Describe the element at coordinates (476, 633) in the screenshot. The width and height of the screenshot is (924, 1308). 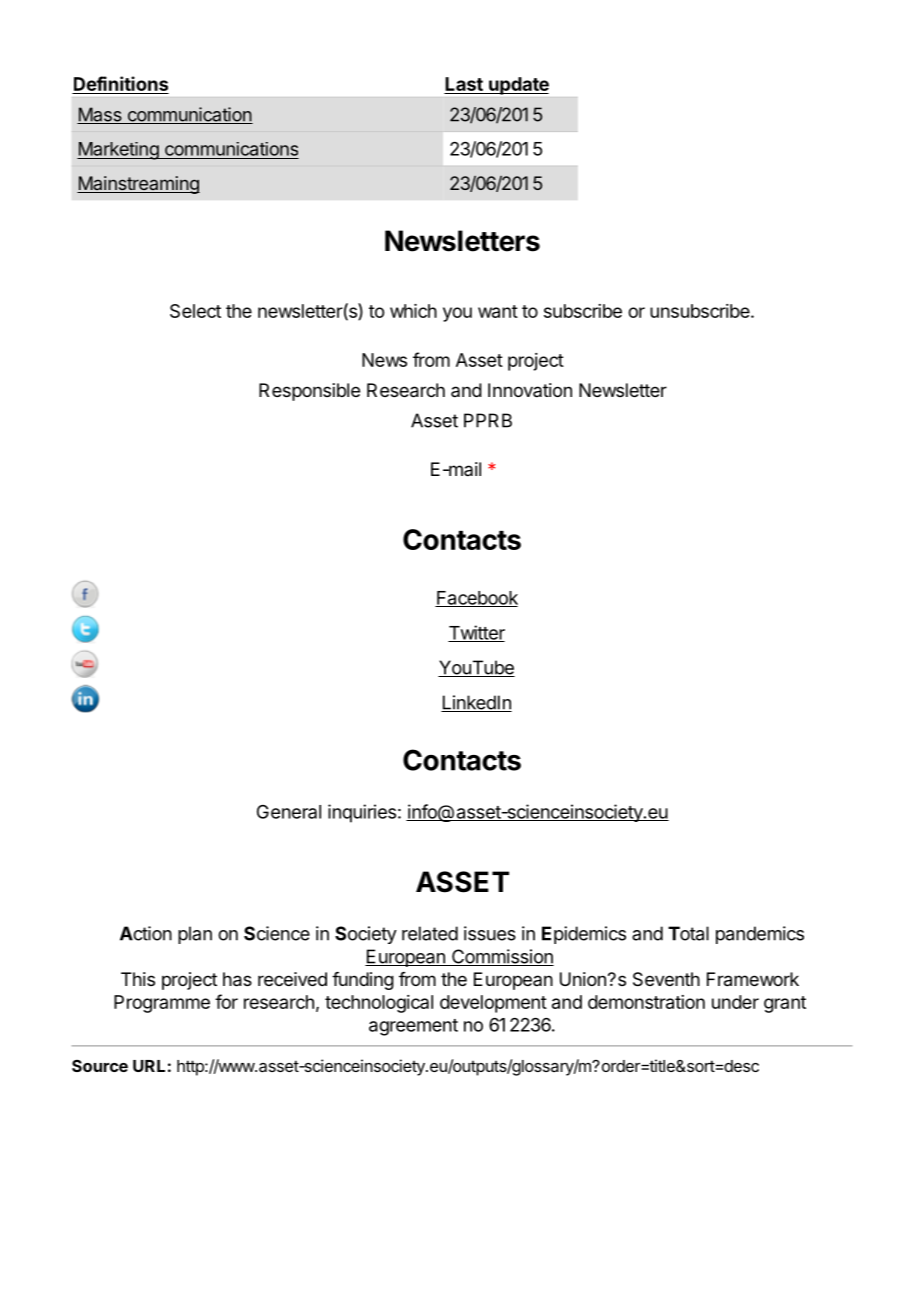
I see `Twitter` at that location.
